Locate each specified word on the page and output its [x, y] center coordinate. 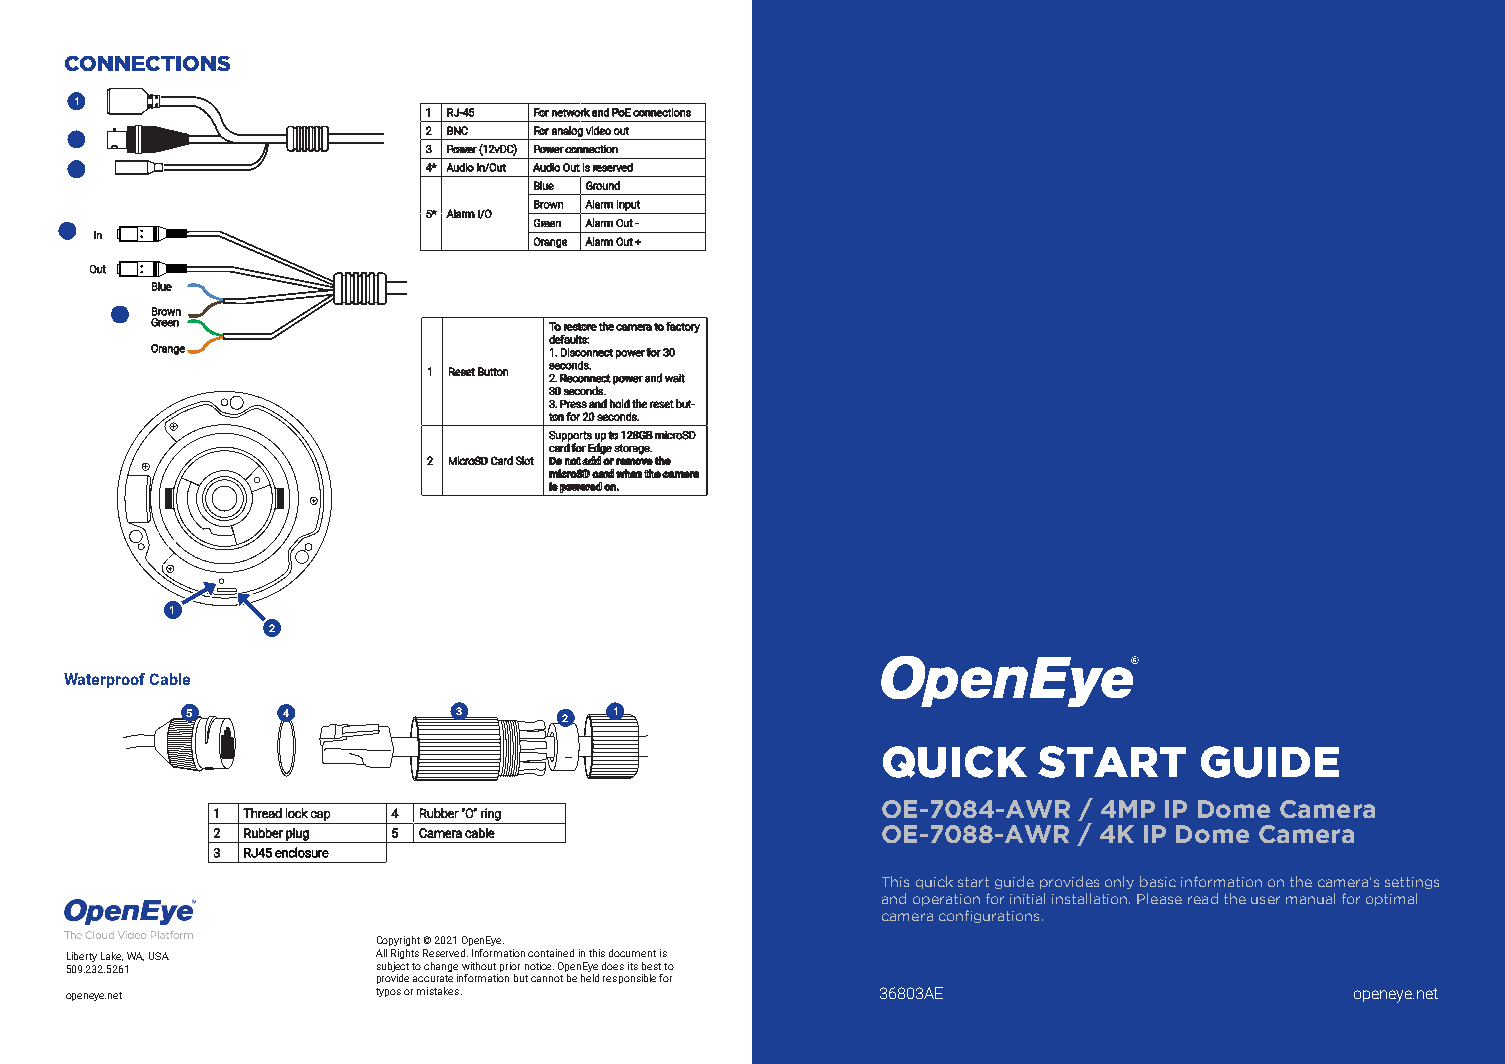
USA [159, 956]
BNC [457, 130]
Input [628, 205]
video [598, 130]
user [1265, 900]
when [629, 473]
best [651, 966]
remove [634, 461]
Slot [525, 460]
